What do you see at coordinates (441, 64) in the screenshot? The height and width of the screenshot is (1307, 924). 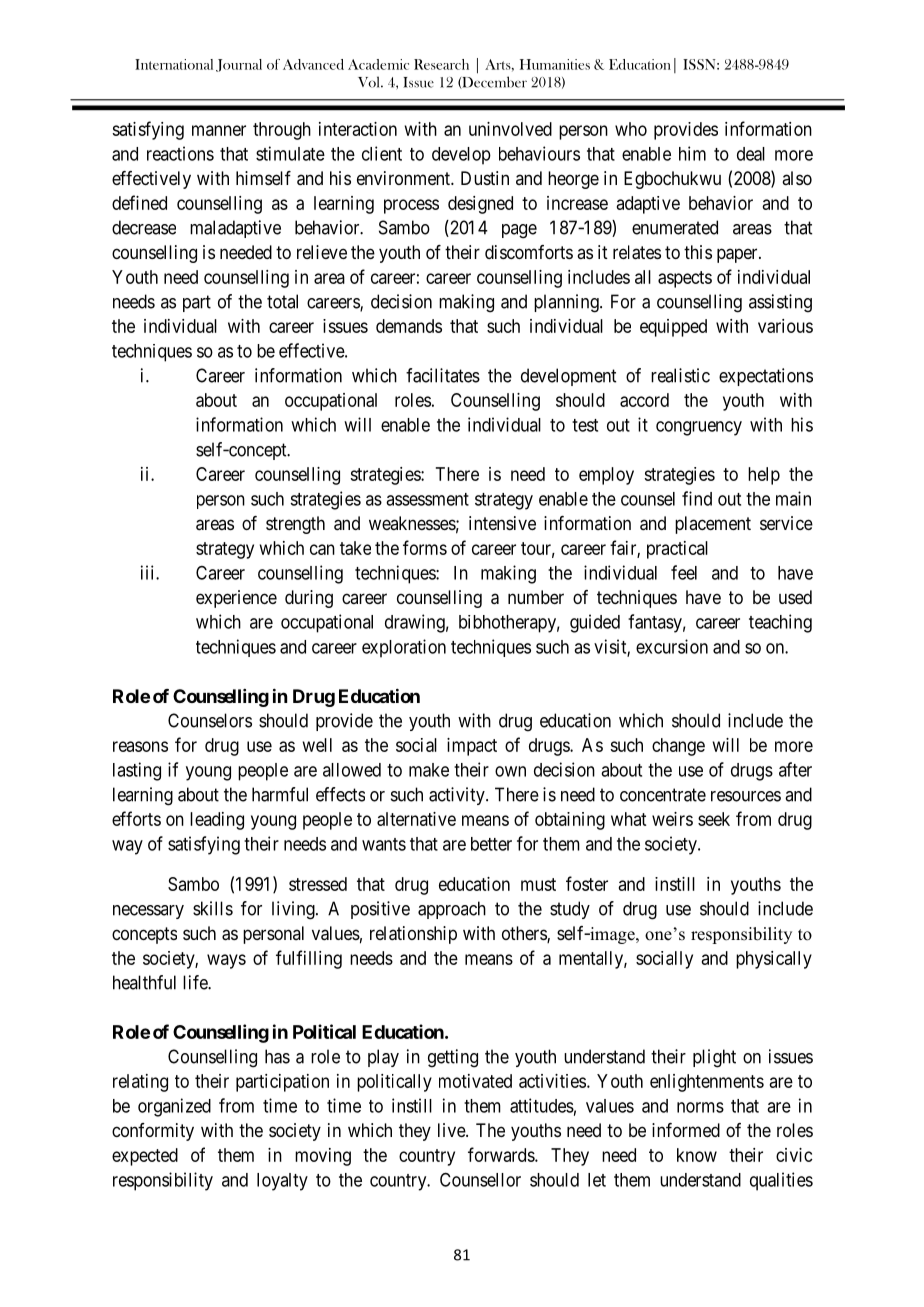 I see `Research` at bounding box center [441, 64].
